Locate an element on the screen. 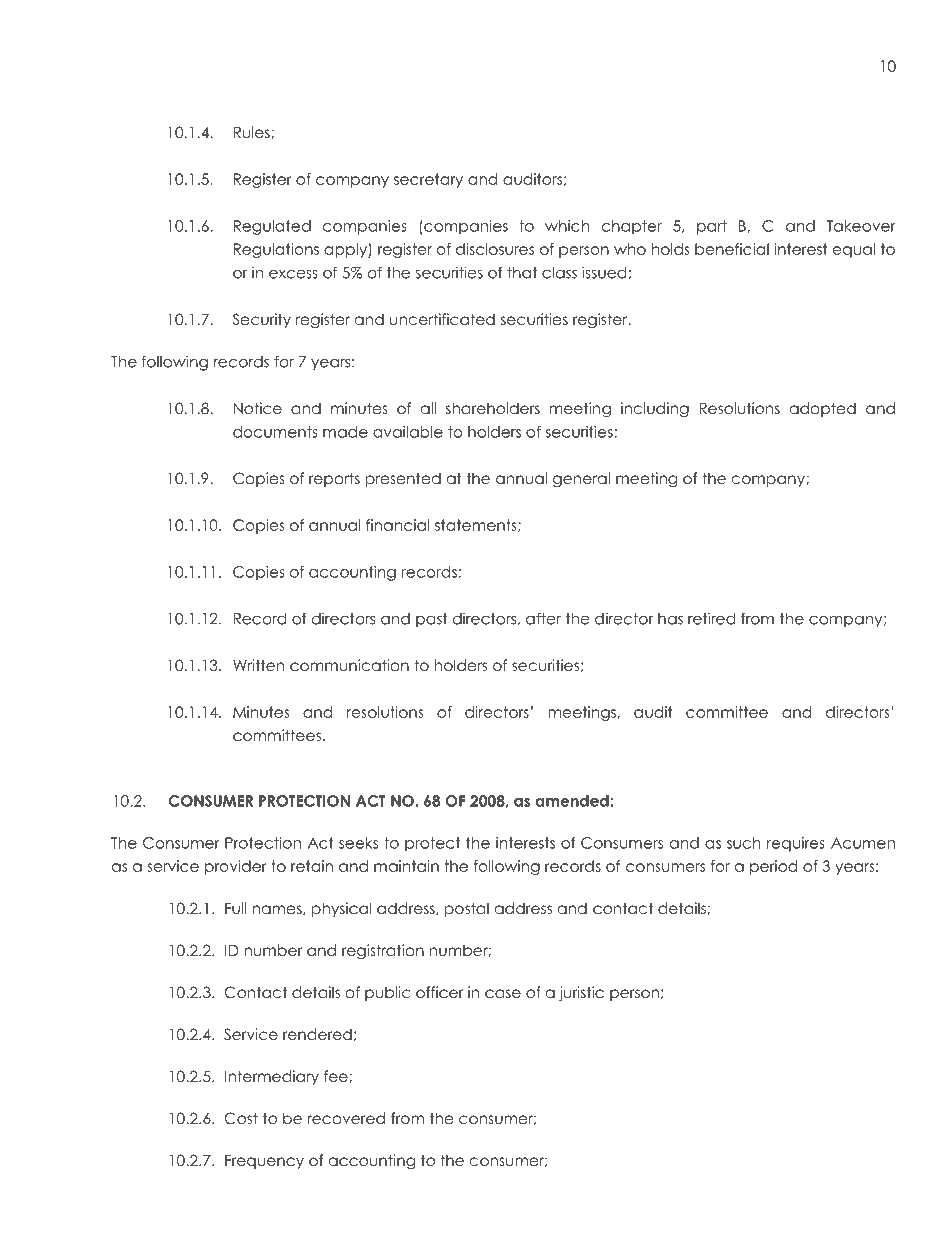  requires is located at coordinates (796, 844).
